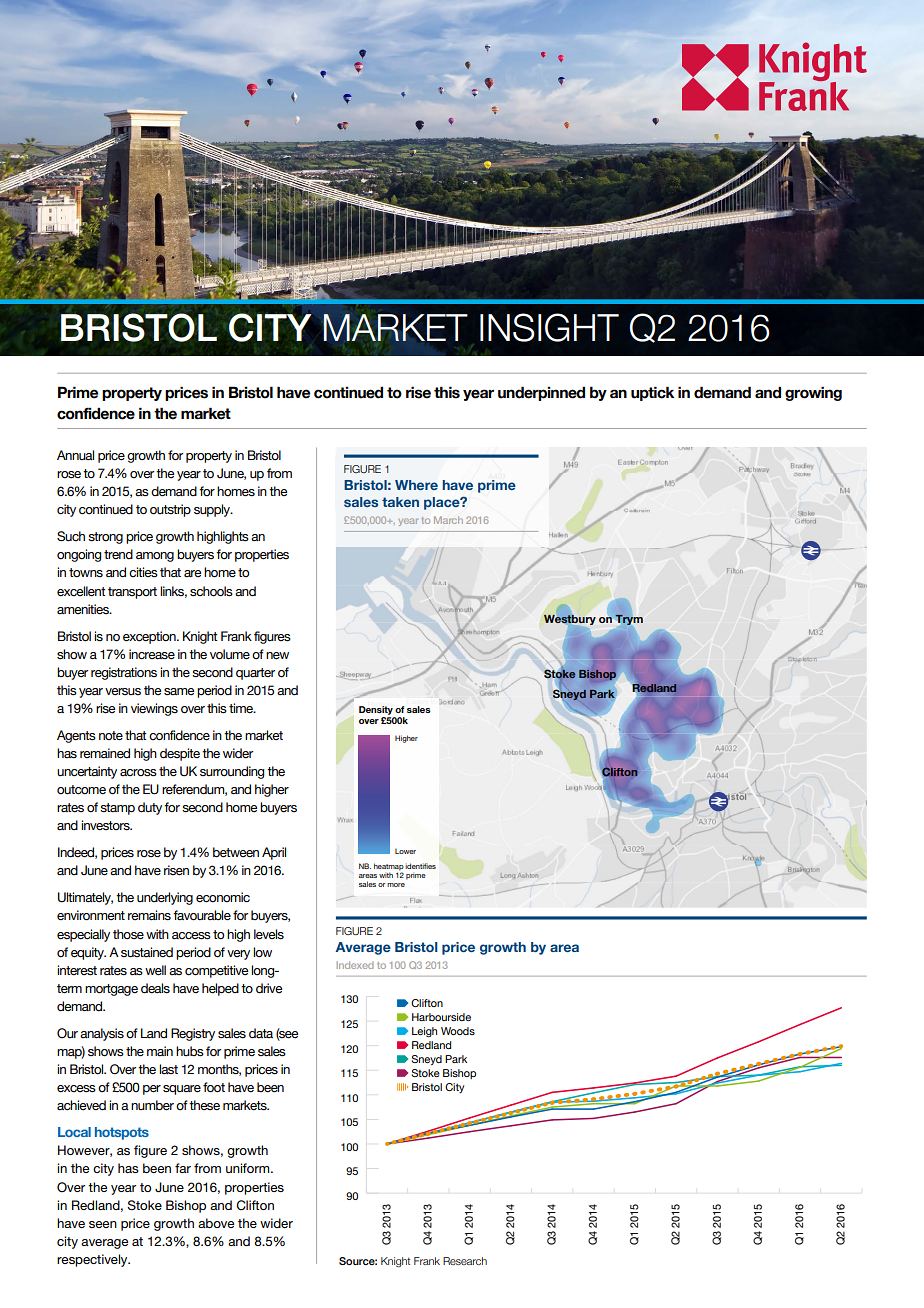 The image size is (924, 1308). I want to click on Lower, so click(405, 851).
